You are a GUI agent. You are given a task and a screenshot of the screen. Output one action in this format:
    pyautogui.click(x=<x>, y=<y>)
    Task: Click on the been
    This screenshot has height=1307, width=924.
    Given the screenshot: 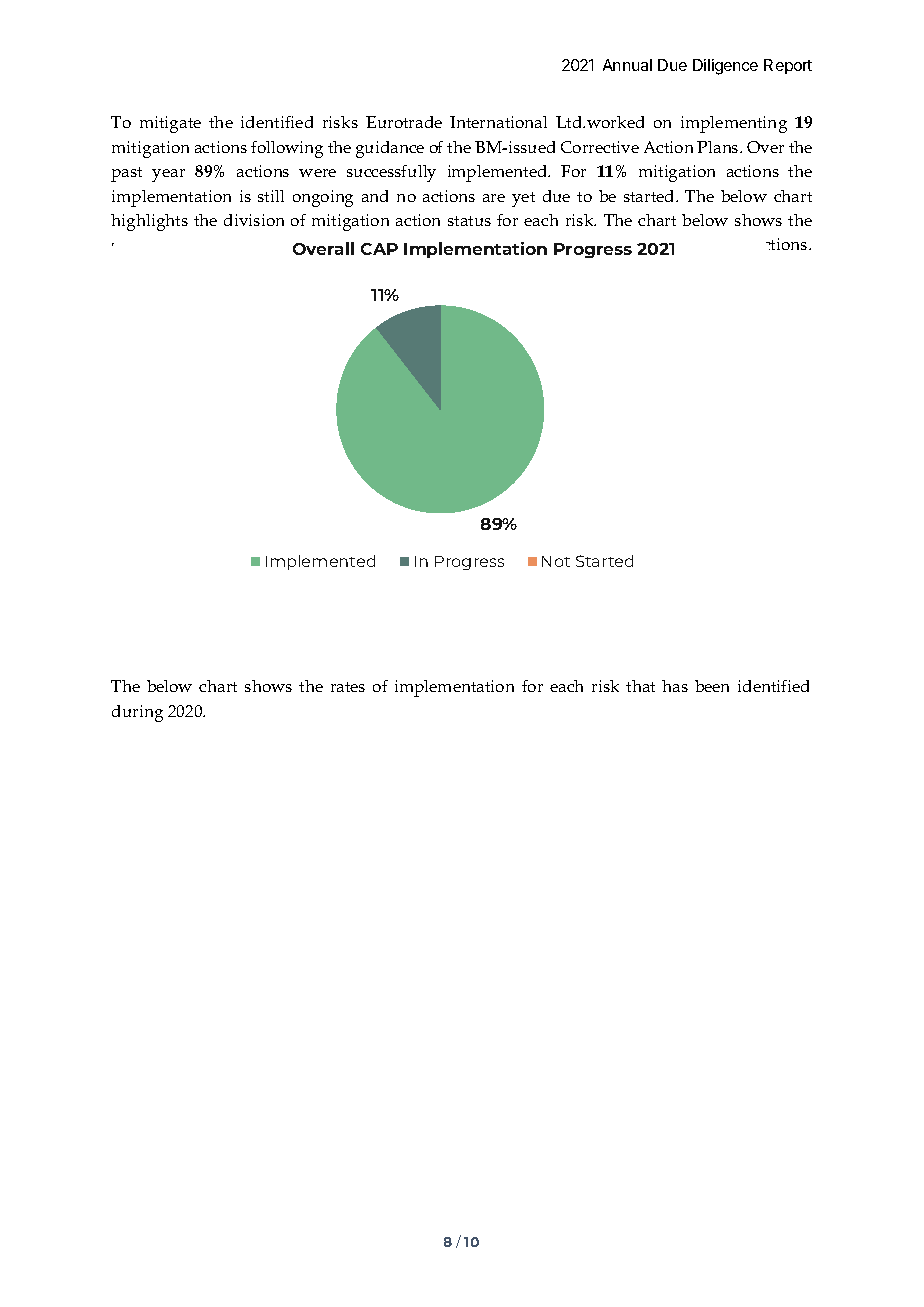 What is the action you would take?
    pyautogui.click(x=712, y=686)
